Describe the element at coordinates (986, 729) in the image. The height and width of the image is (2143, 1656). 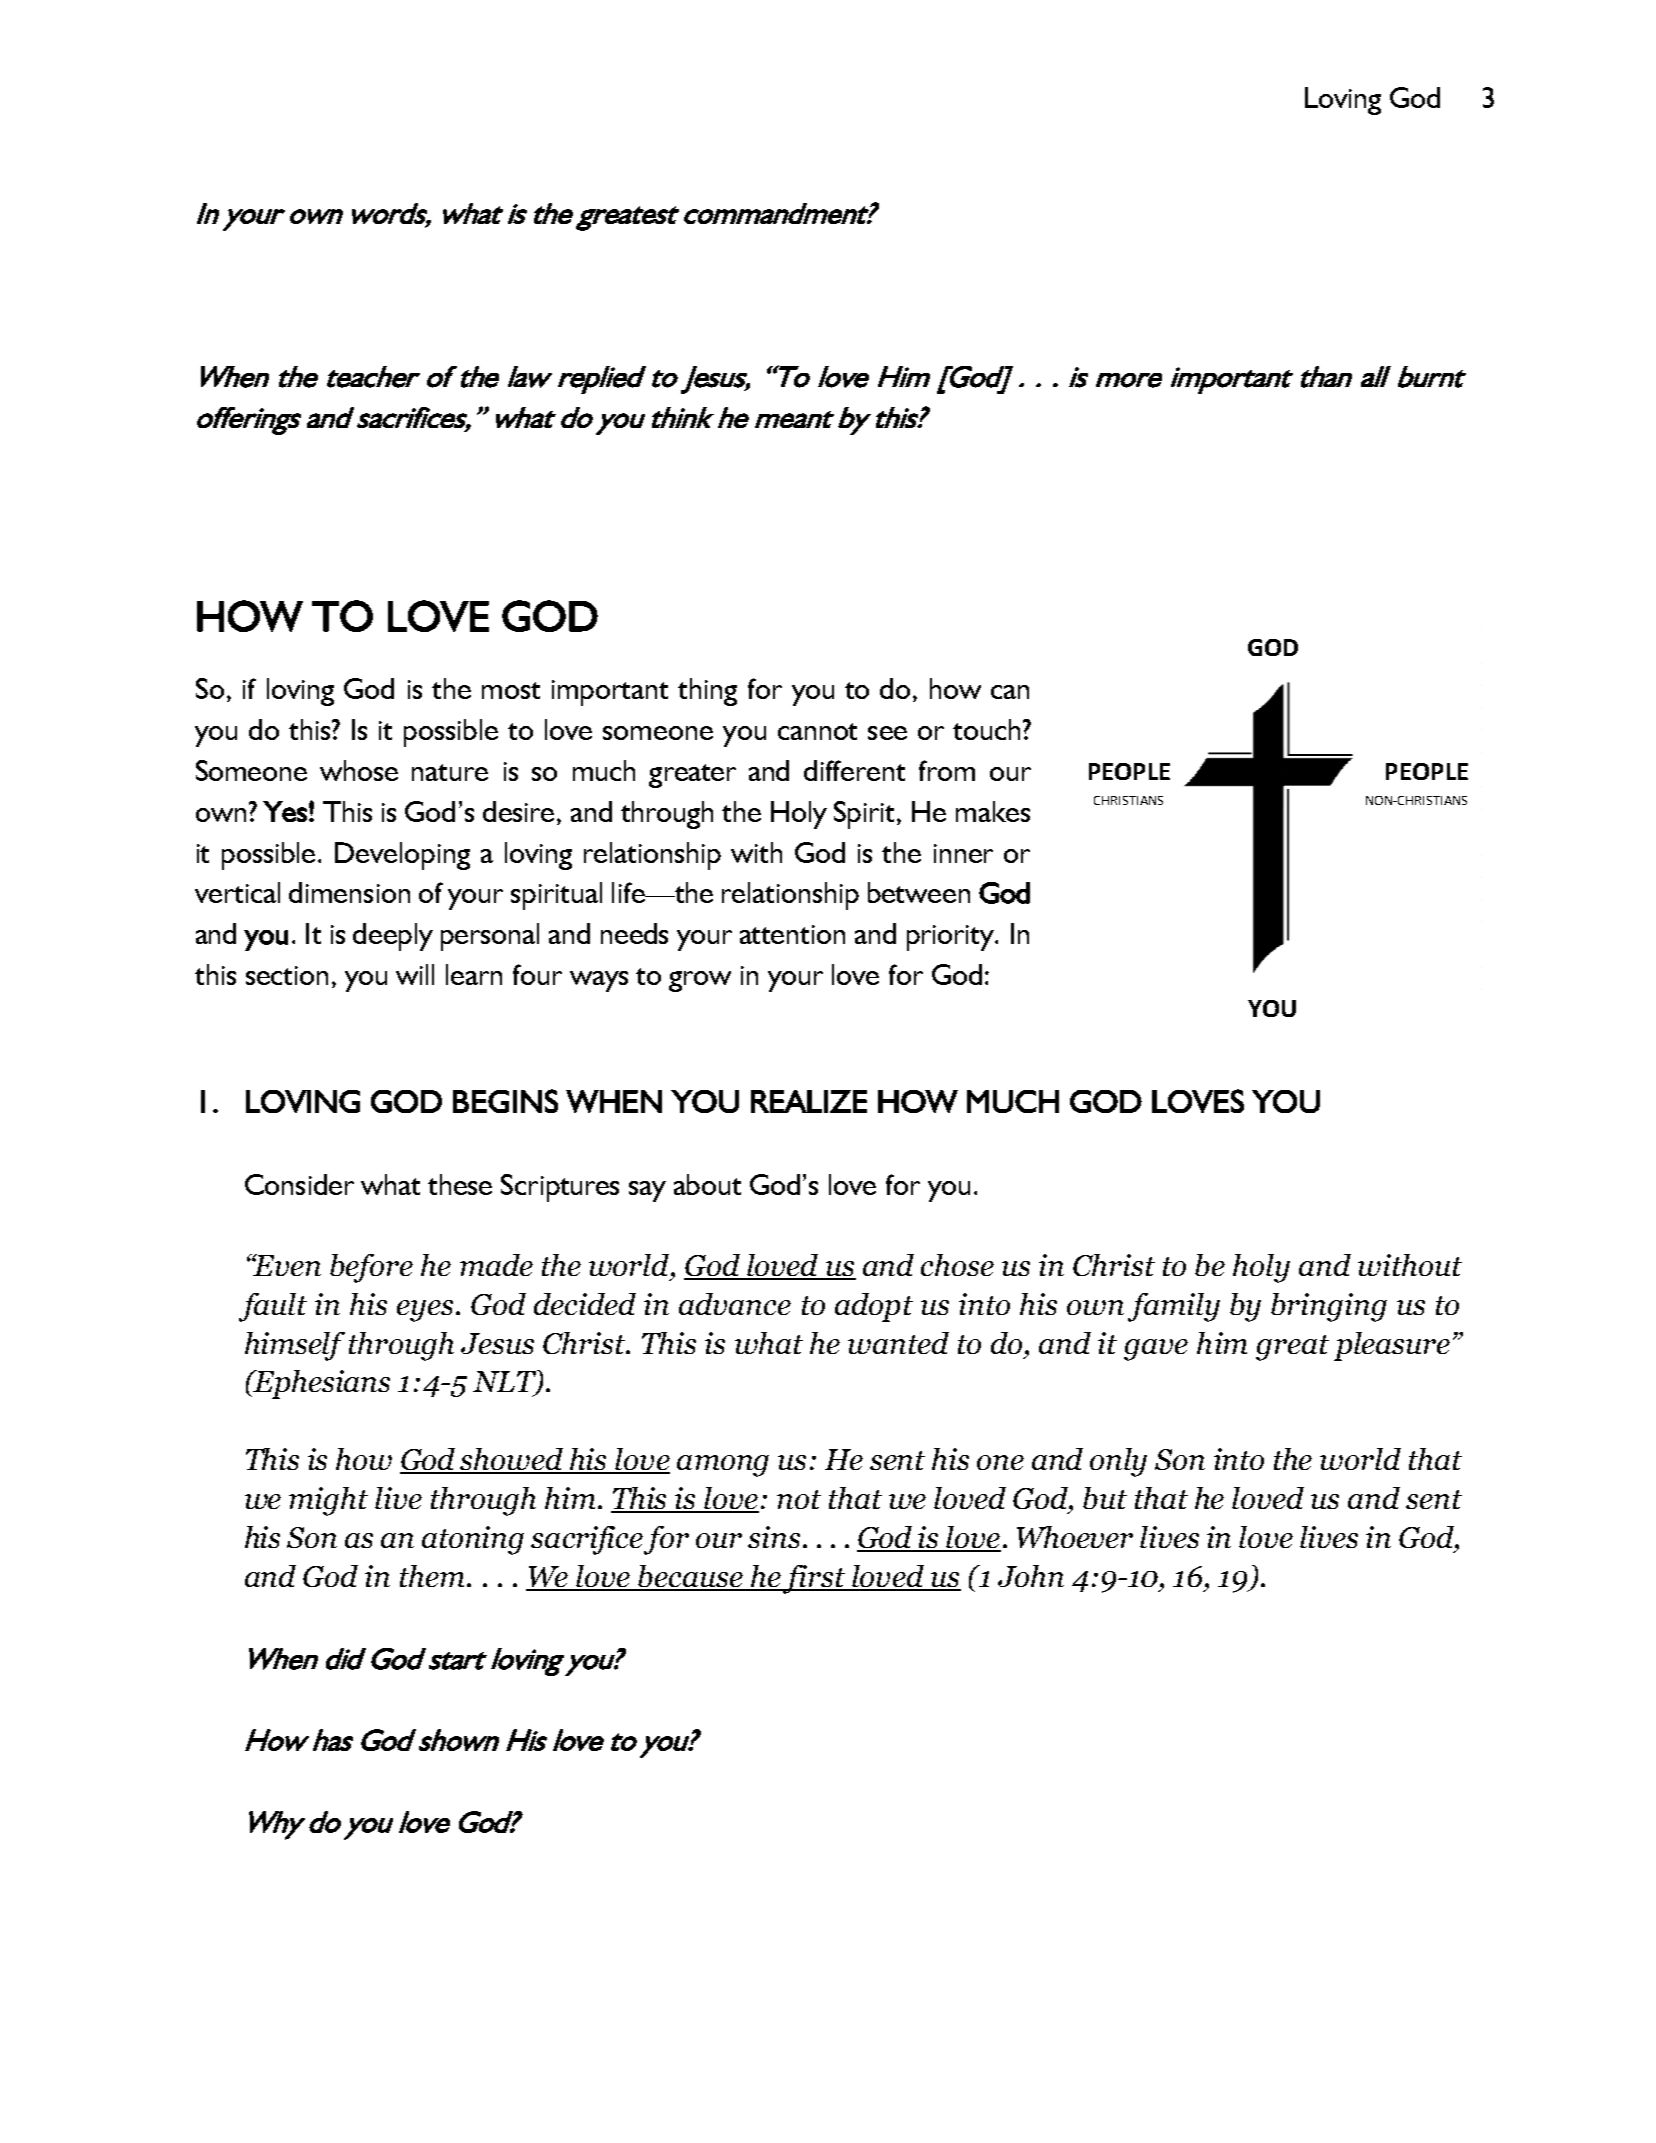
I see `touch` at that location.
